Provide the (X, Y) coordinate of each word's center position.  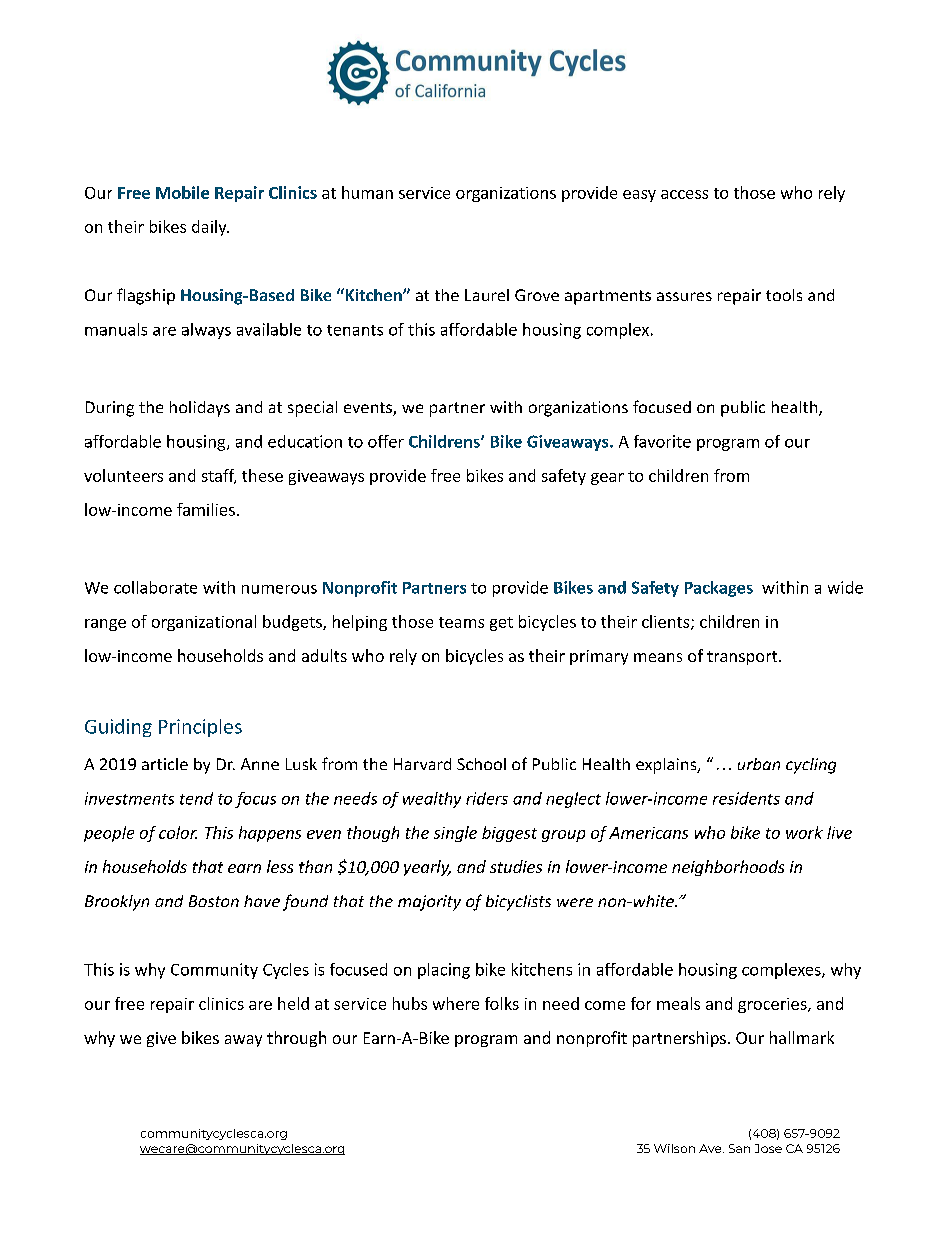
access (684, 194)
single (455, 834)
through (296, 1039)
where (456, 1003)
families (206, 509)
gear (607, 479)
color (178, 832)
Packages (719, 589)
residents (746, 798)
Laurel (487, 295)
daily (210, 228)
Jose (768, 1148)
